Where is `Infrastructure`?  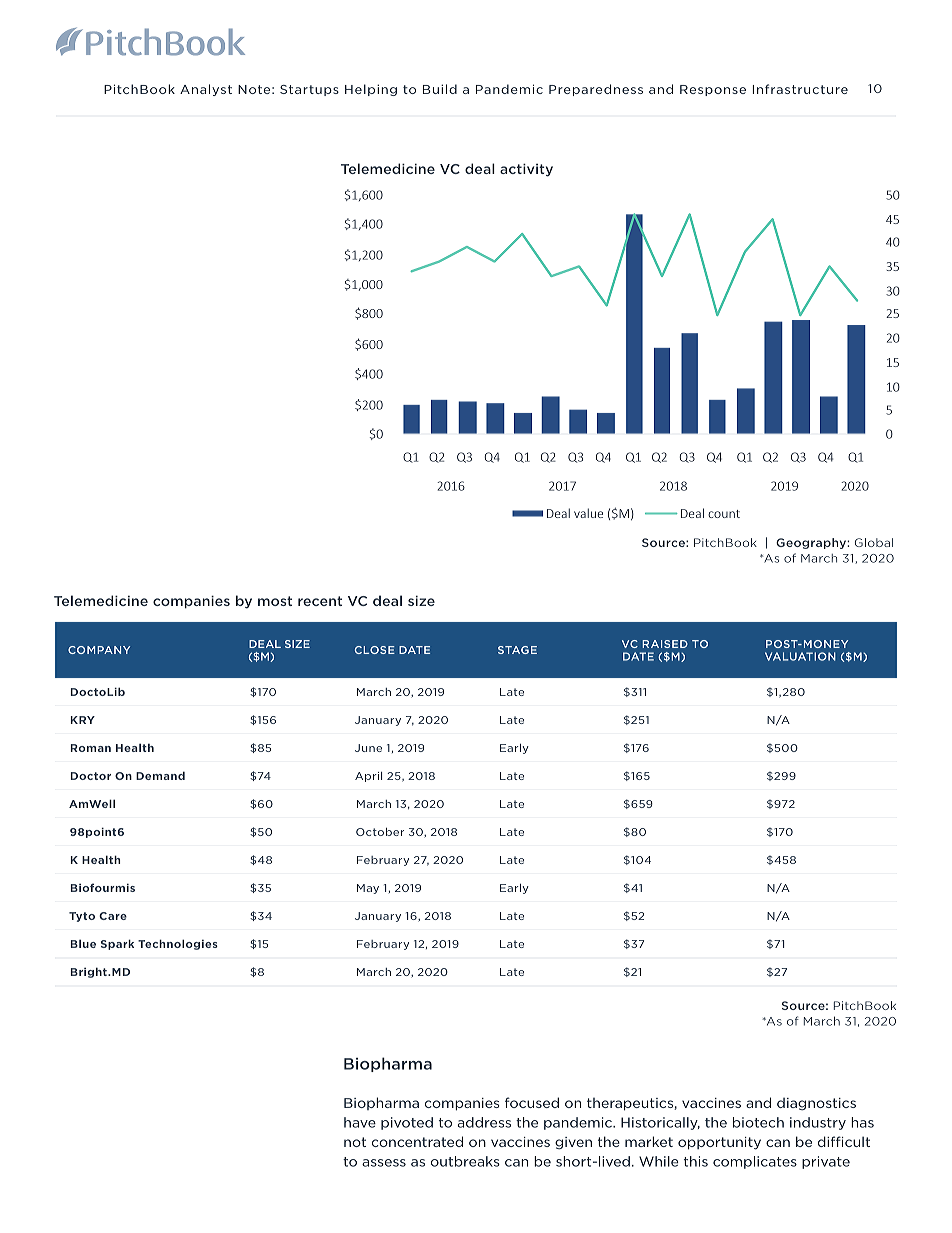 Infrastructure is located at coordinates (800, 89).
